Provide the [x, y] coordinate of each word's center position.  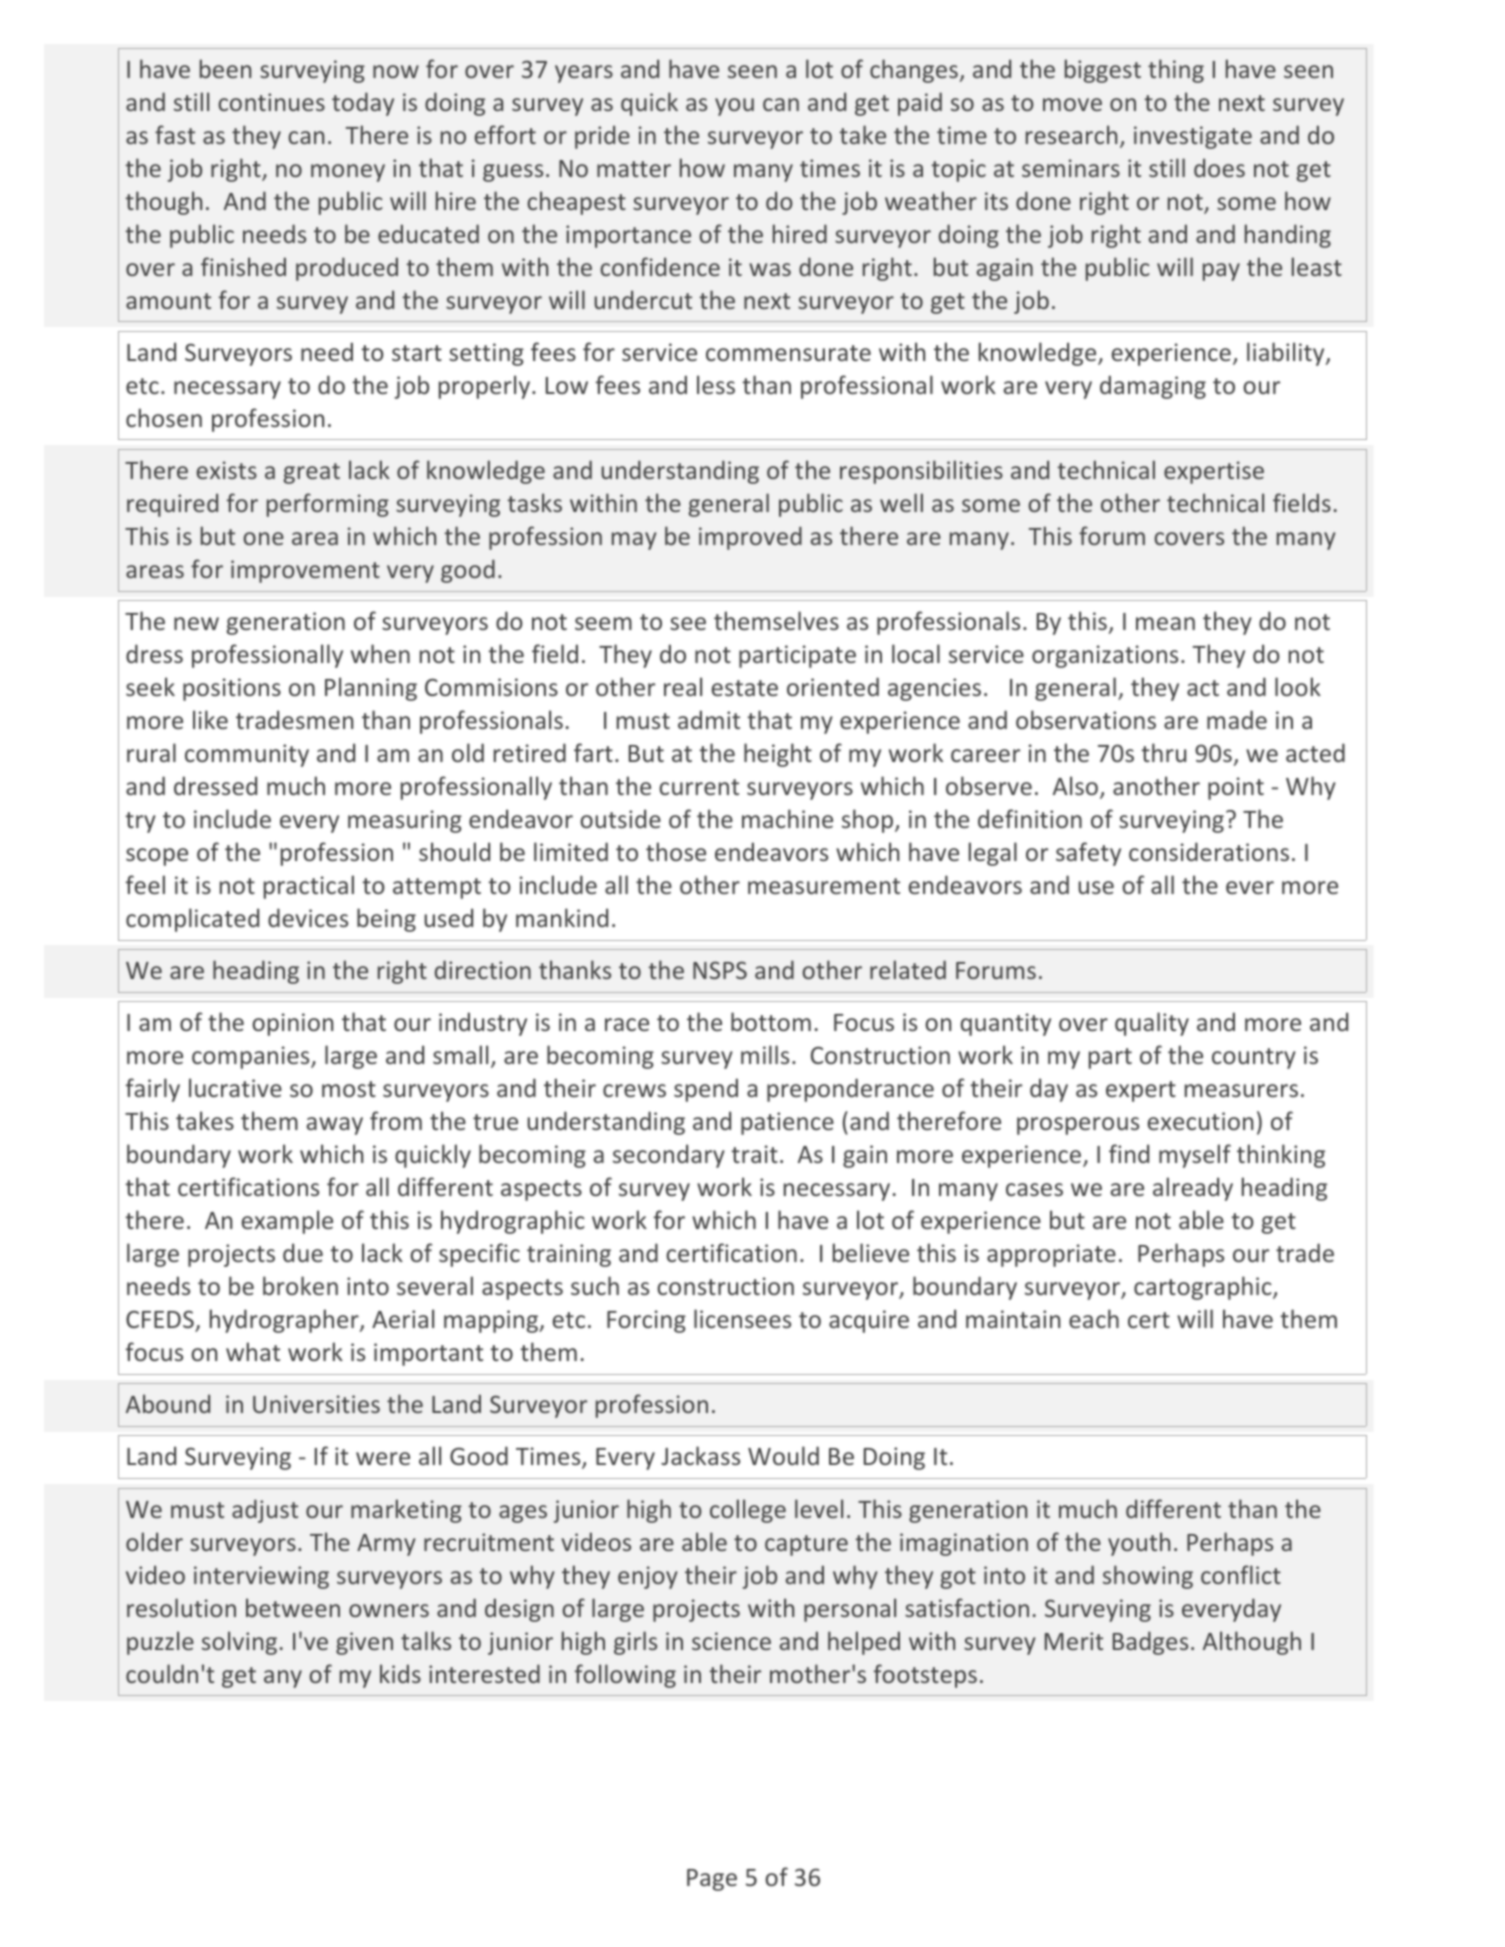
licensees [742, 1318]
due [303, 1252]
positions [232, 689]
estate [744, 688]
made [1237, 719]
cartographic [1204, 1288]
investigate [1193, 137]
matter [634, 169]
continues [271, 102]
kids [400, 1673]
